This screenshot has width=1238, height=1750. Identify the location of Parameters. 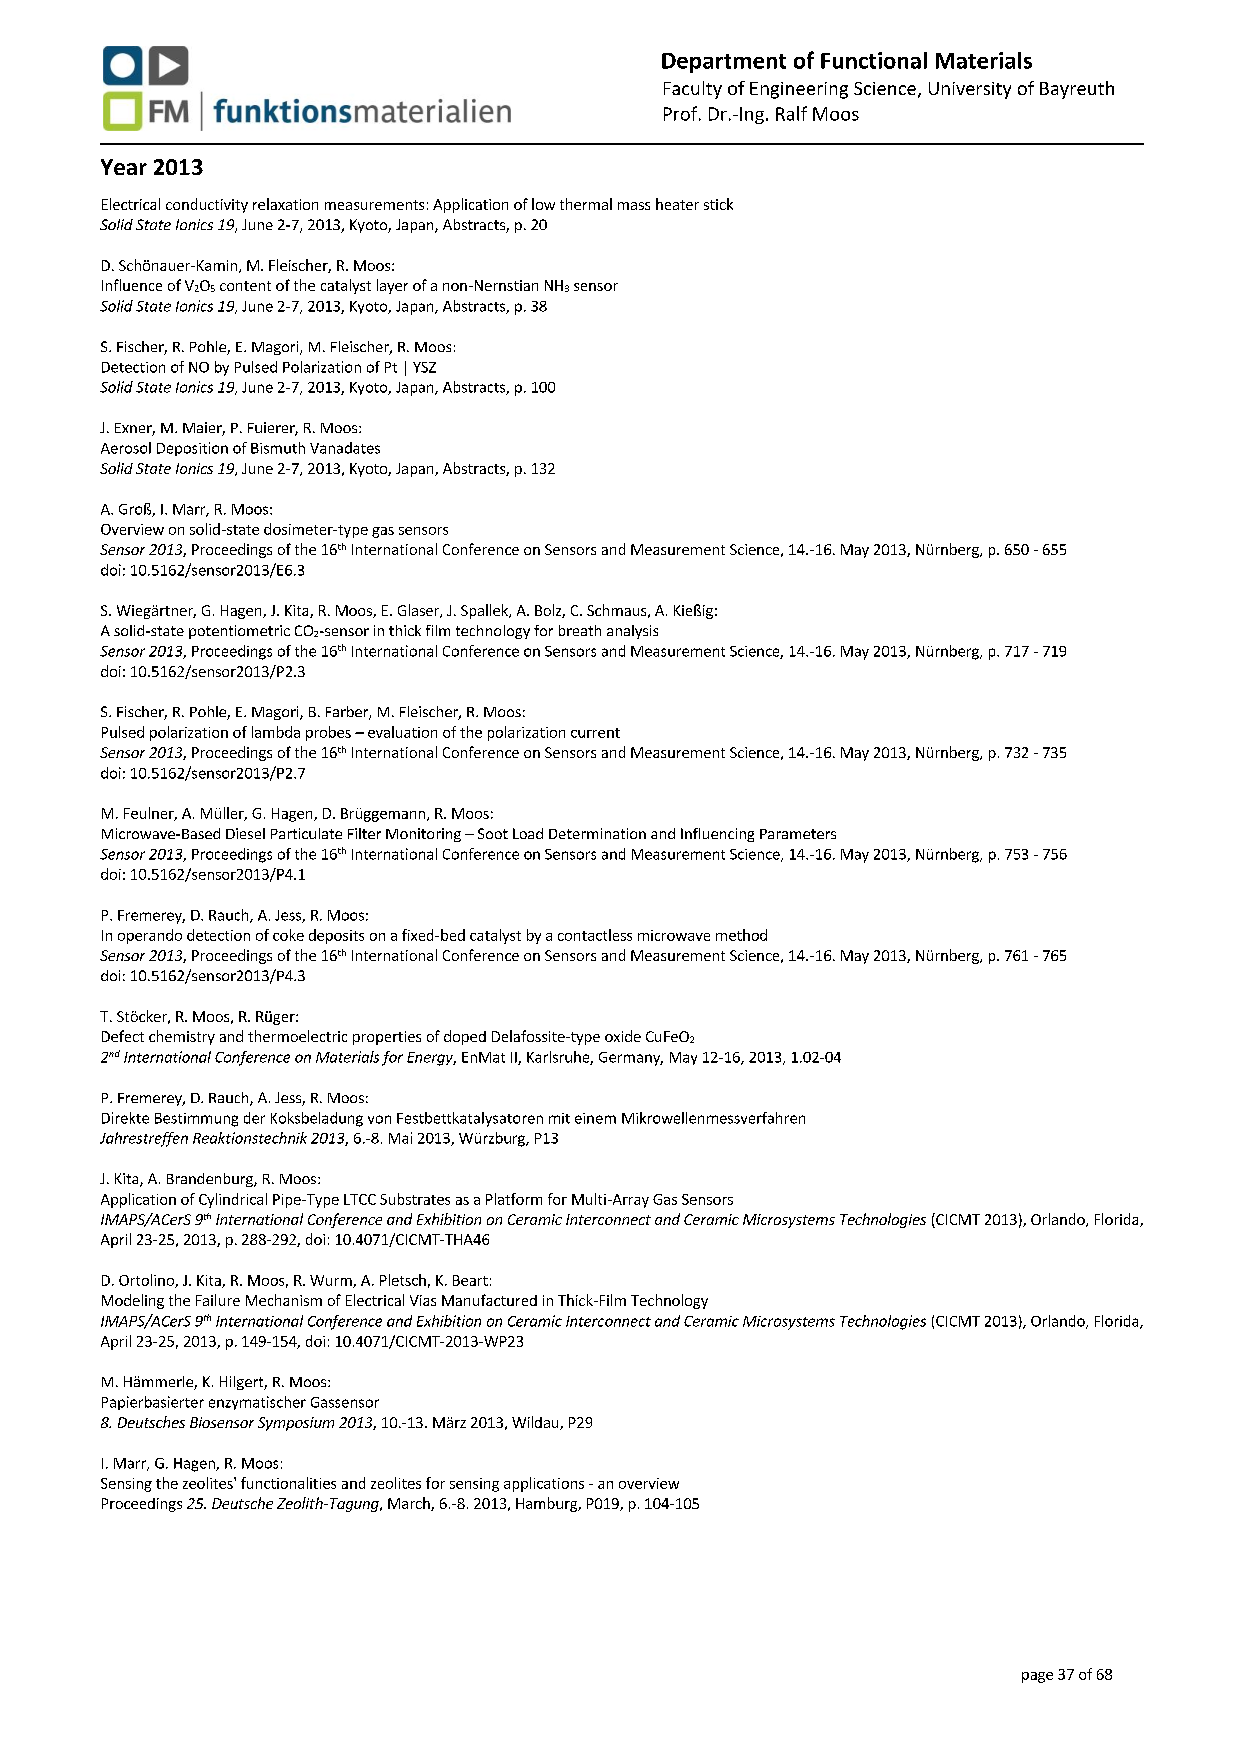
(798, 834).
